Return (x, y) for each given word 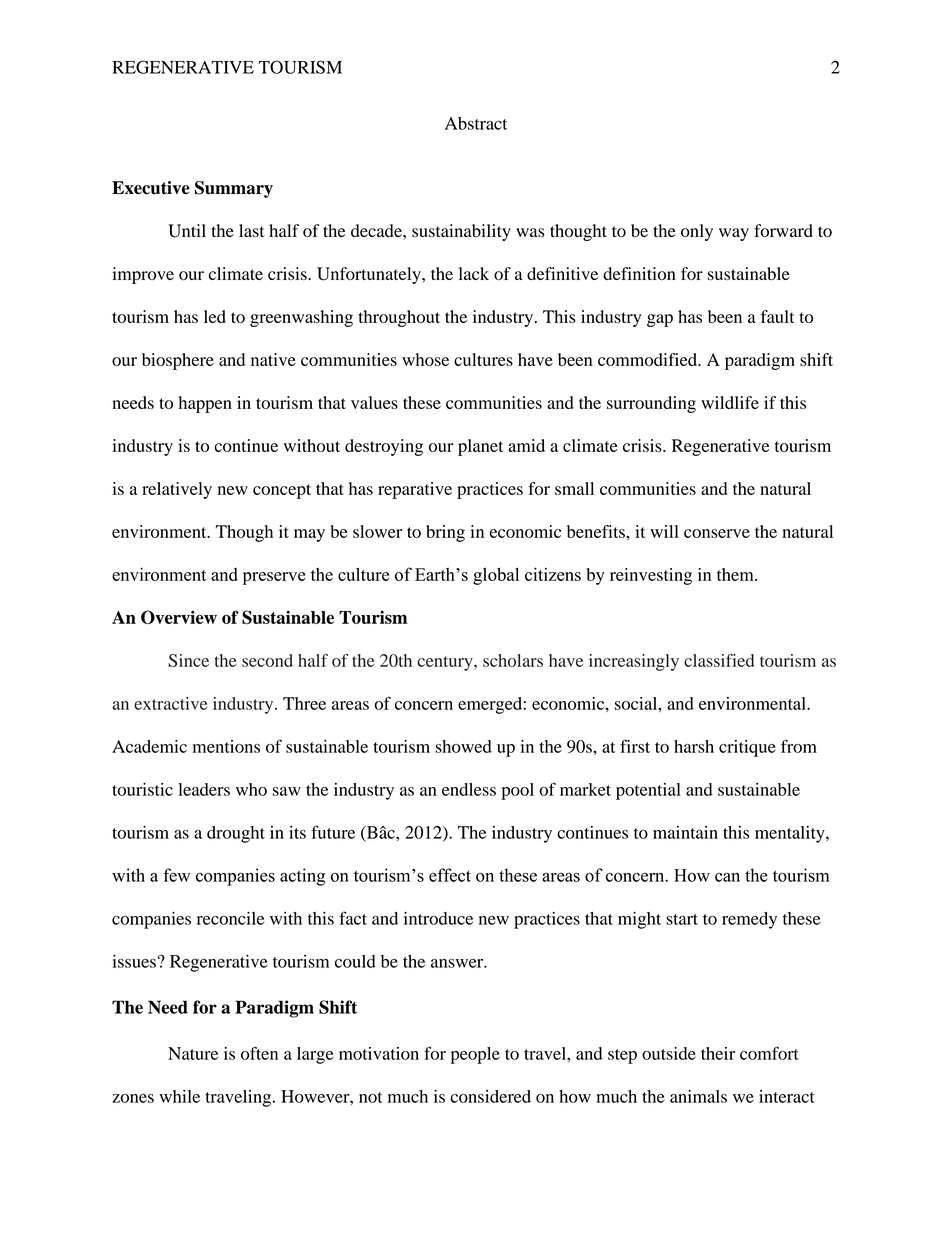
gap (660, 320)
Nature (193, 1053)
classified (719, 660)
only (697, 232)
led (215, 316)
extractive (170, 703)
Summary (234, 189)
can (727, 877)
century (446, 663)
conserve (717, 533)
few (177, 875)
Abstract (476, 123)
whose (425, 359)
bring (445, 533)
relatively (177, 490)
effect (450, 875)
